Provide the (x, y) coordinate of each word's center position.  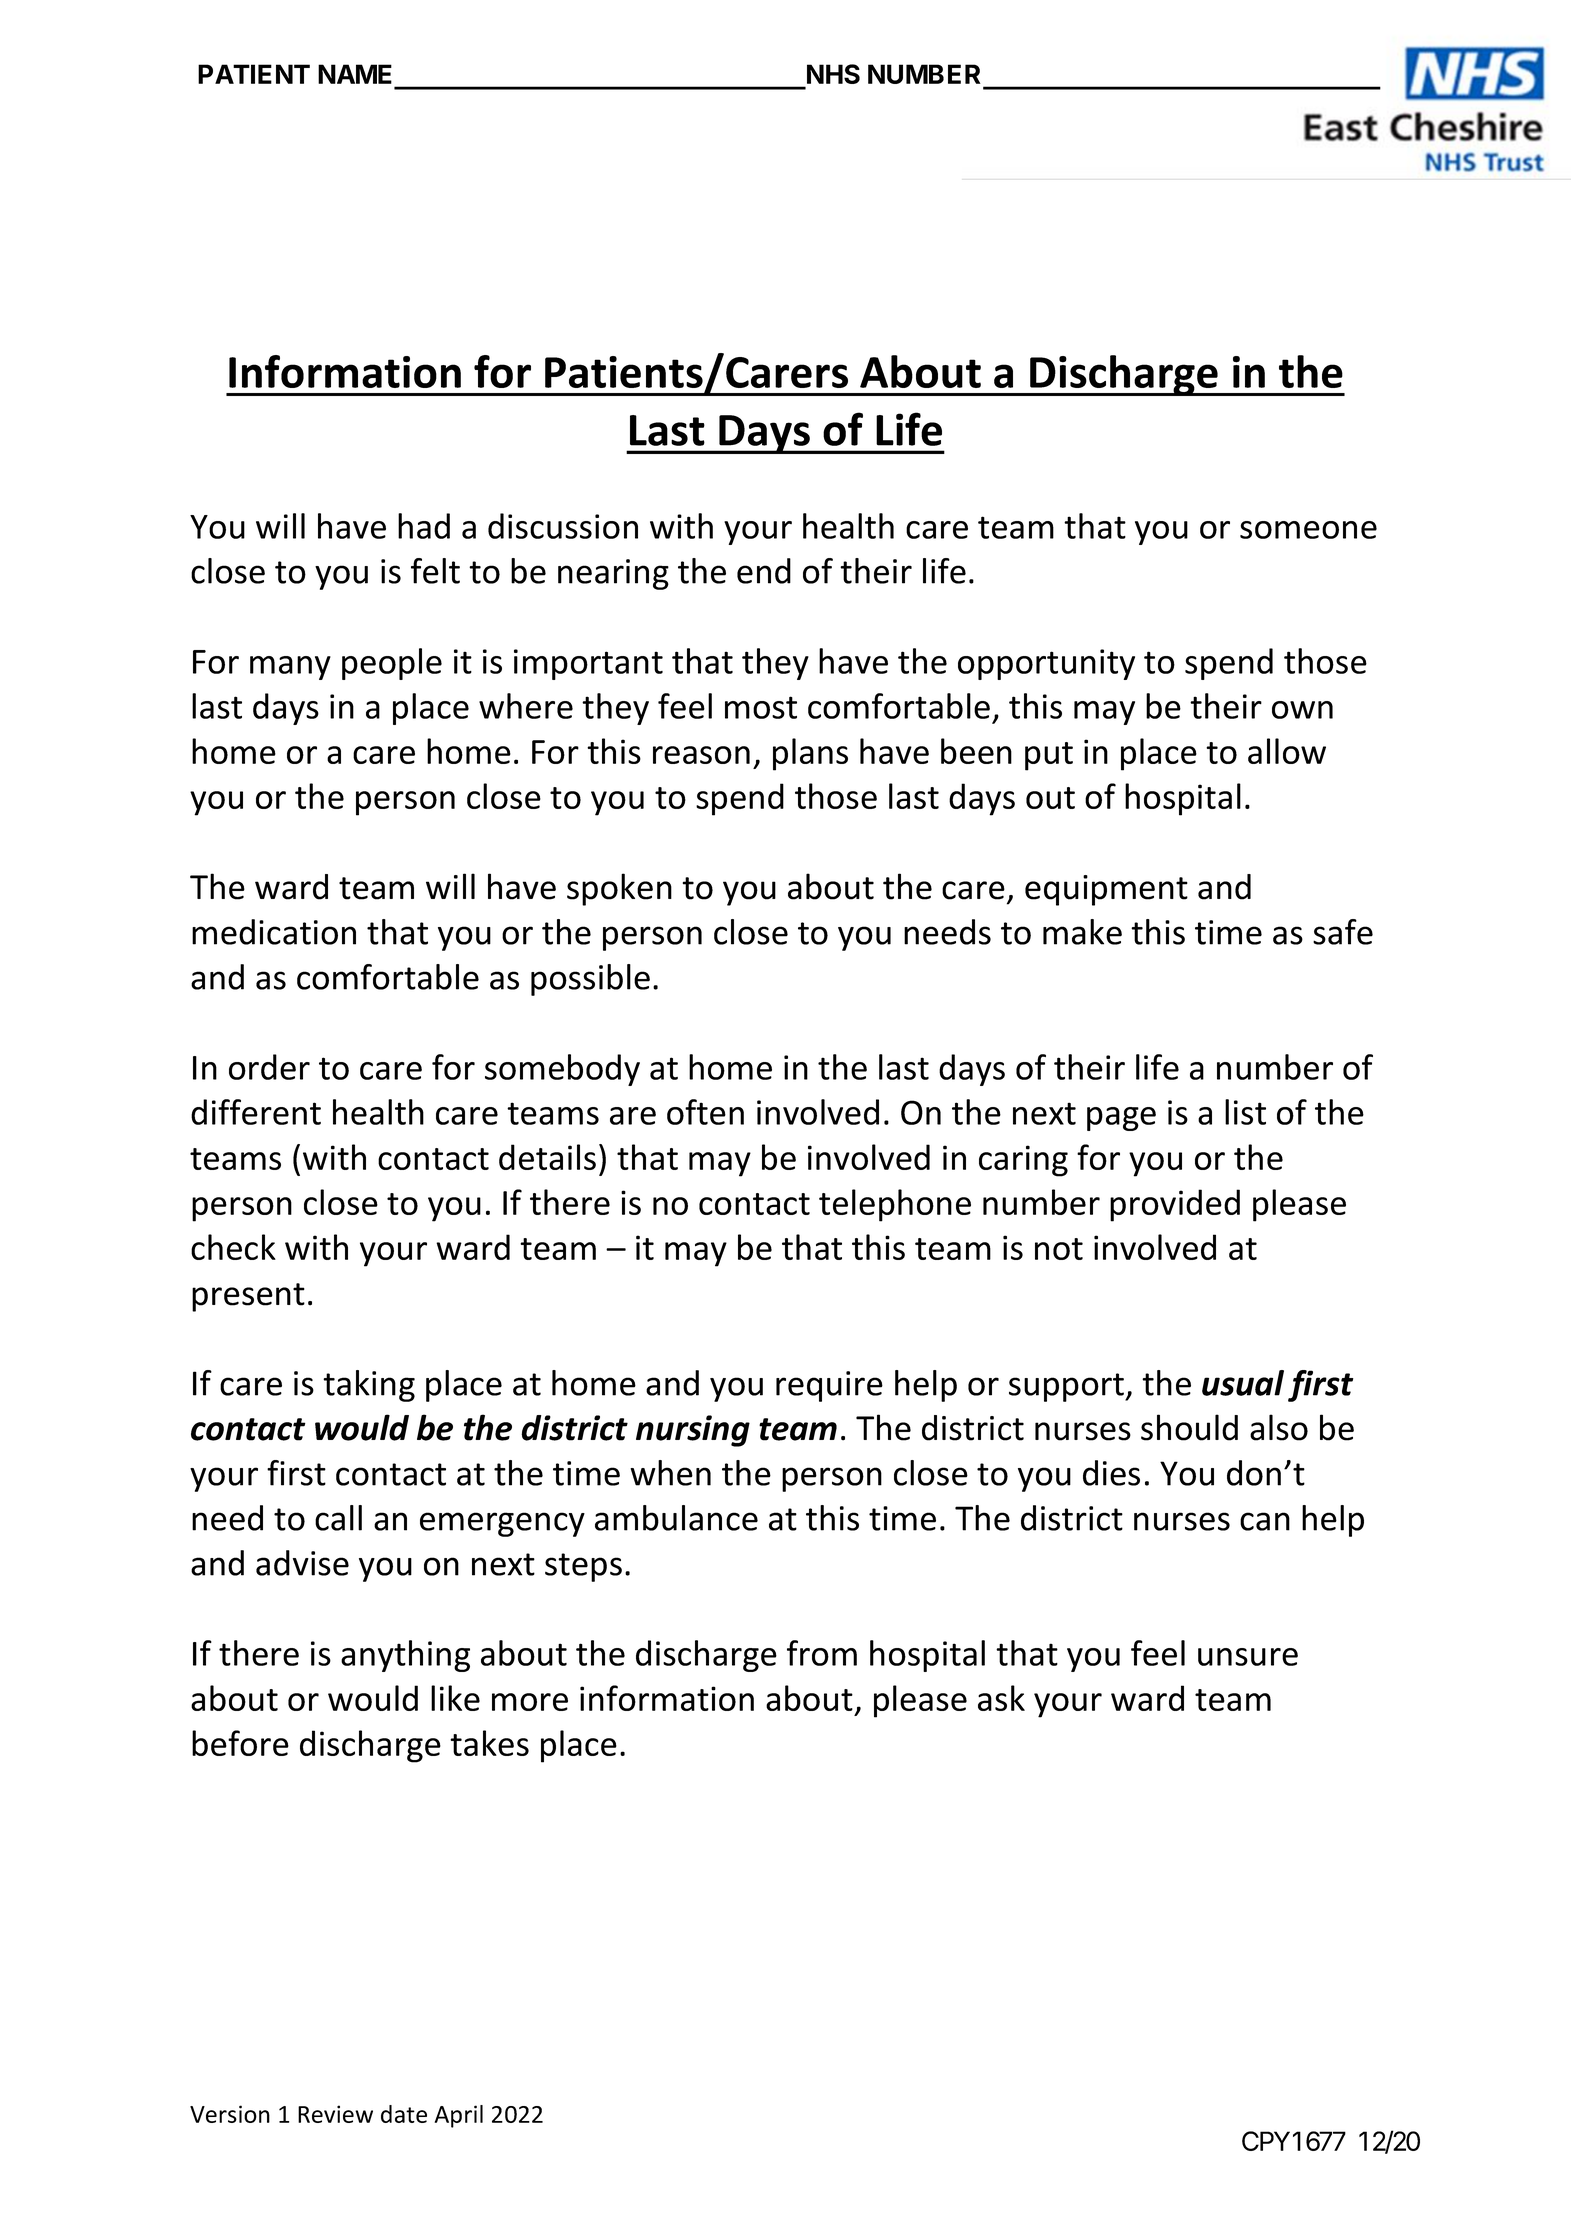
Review (335, 2114)
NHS (833, 74)
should (1189, 1427)
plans (810, 754)
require (829, 1386)
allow (1287, 751)
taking (369, 1386)
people (392, 664)
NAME (355, 74)
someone (1308, 530)
